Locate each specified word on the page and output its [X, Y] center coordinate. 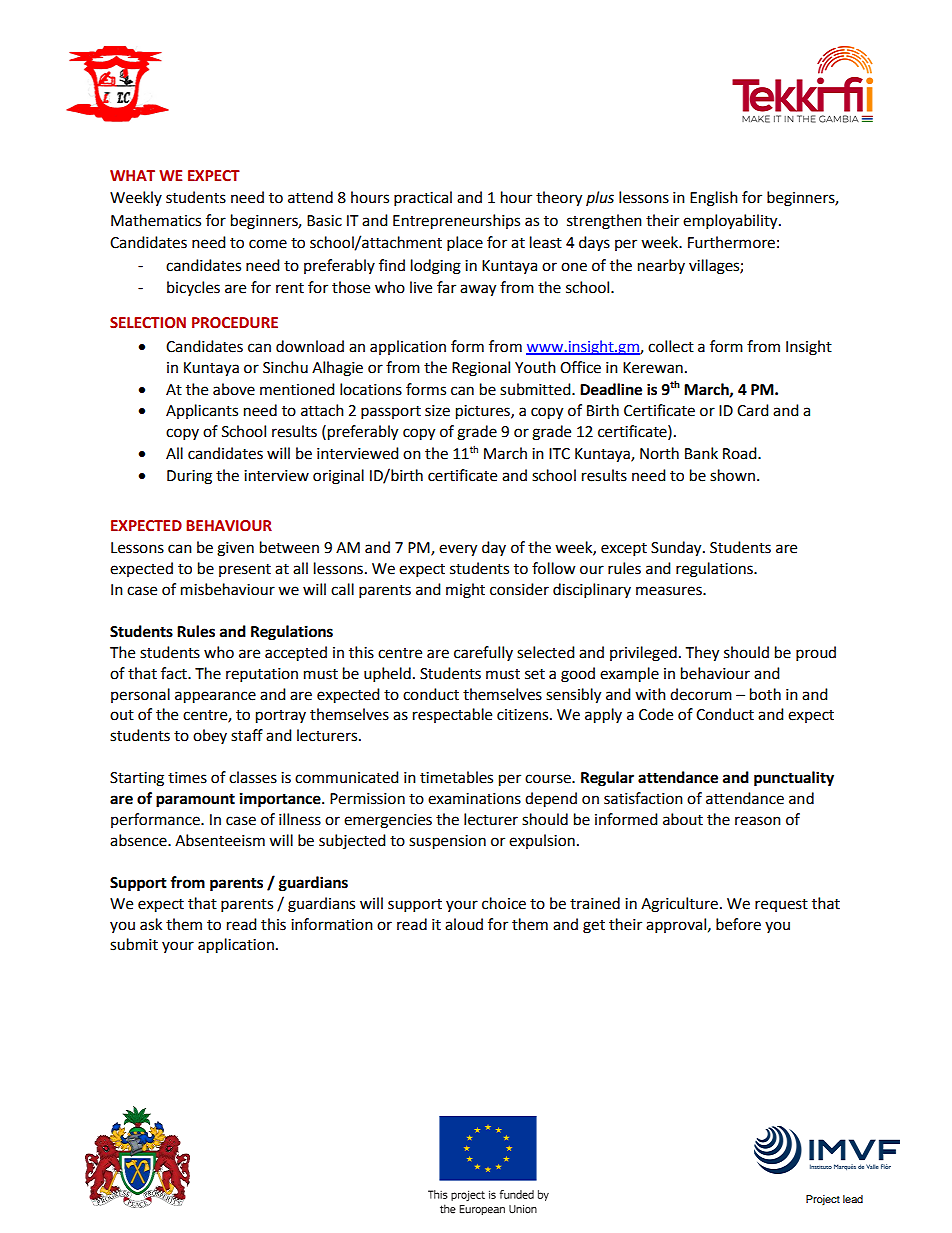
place [465, 244]
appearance [215, 697]
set [535, 674]
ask [151, 924]
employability [731, 222]
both [765, 694]
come [268, 244]
